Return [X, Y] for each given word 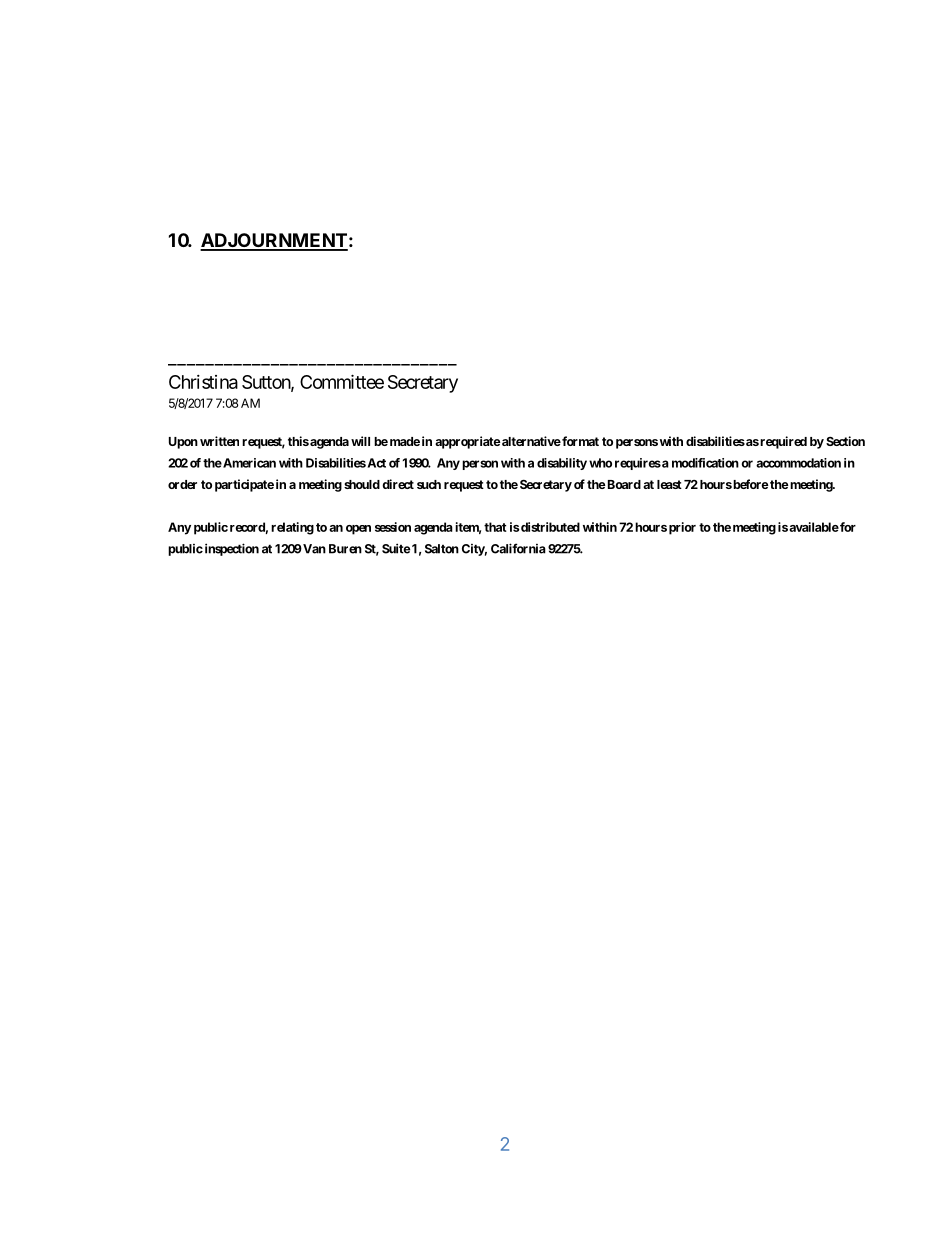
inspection [230, 549]
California [518, 548]
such [429, 484]
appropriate [468, 442]
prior [682, 528]
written [219, 441]
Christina [203, 382]
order [182, 484]
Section [845, 441]
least [669, 484]
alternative [530, 441]
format [579, 441]
